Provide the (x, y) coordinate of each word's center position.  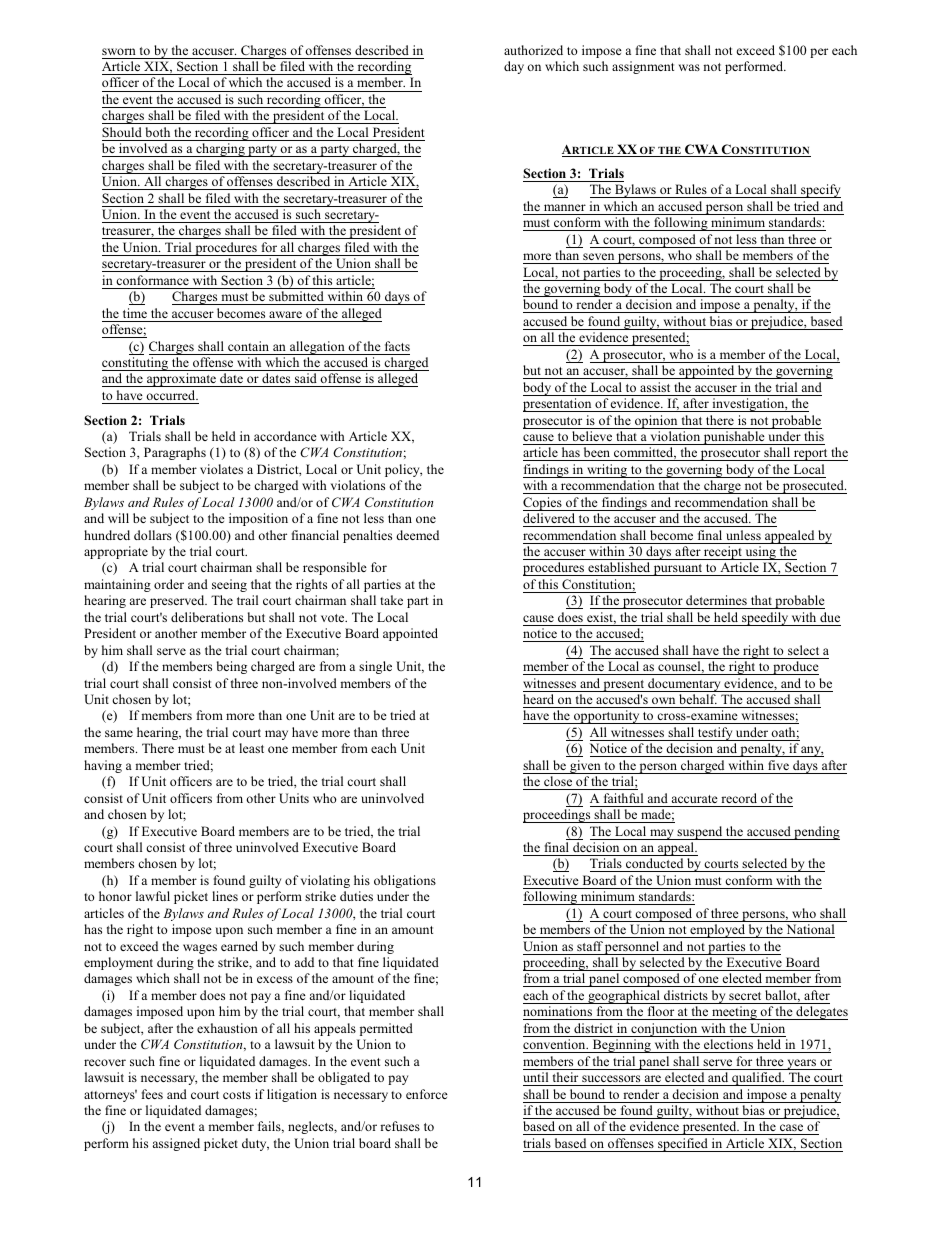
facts (397, 346)
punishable (734, 438)
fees (152, 1094)
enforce (427, 1094)
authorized (533, 50)
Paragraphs (175, 453)
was (689, 67)
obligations (405, 881)
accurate (695, 799)
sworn (119, 51)
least (251, 748)
